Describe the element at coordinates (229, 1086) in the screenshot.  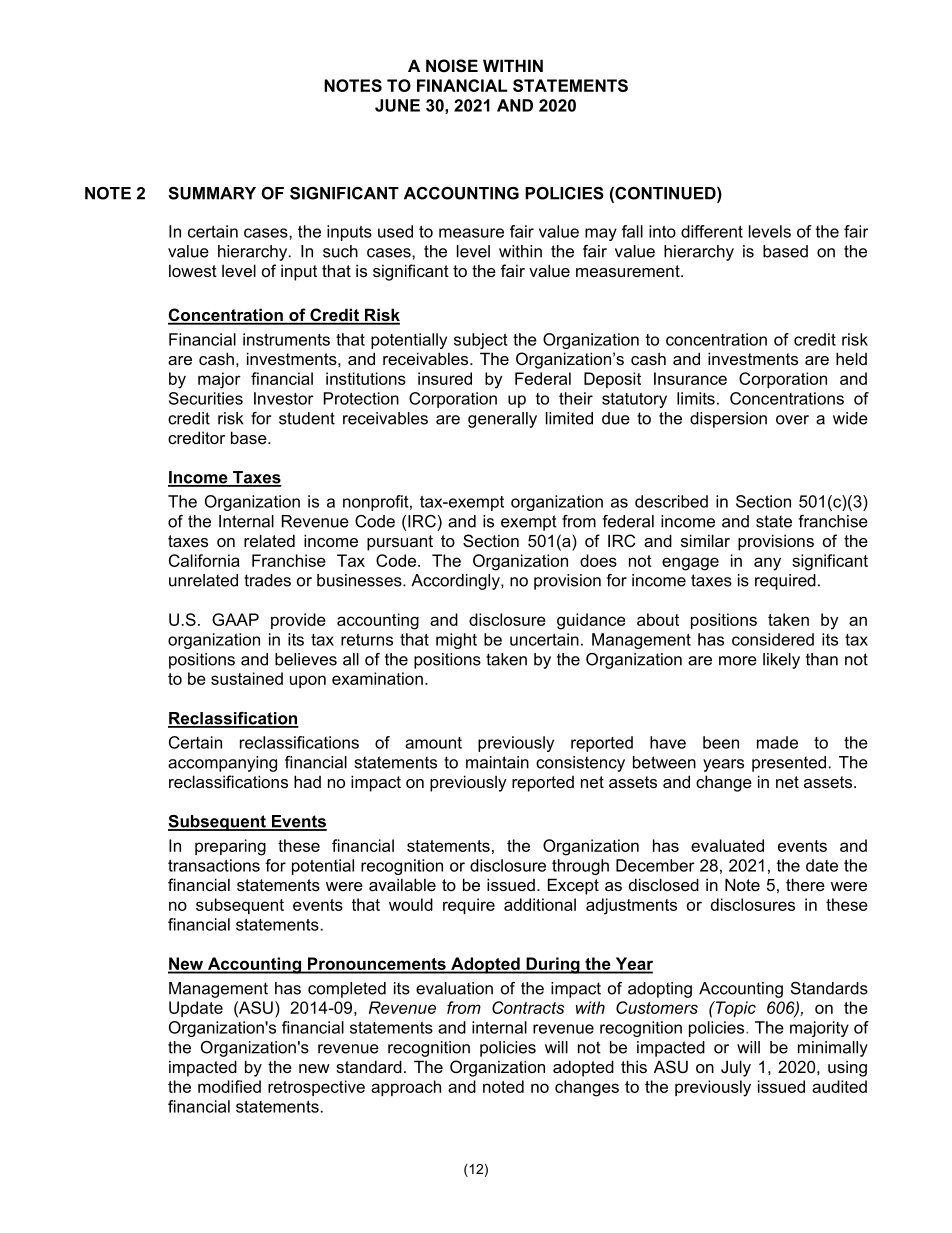
I see `modified` at that location.
